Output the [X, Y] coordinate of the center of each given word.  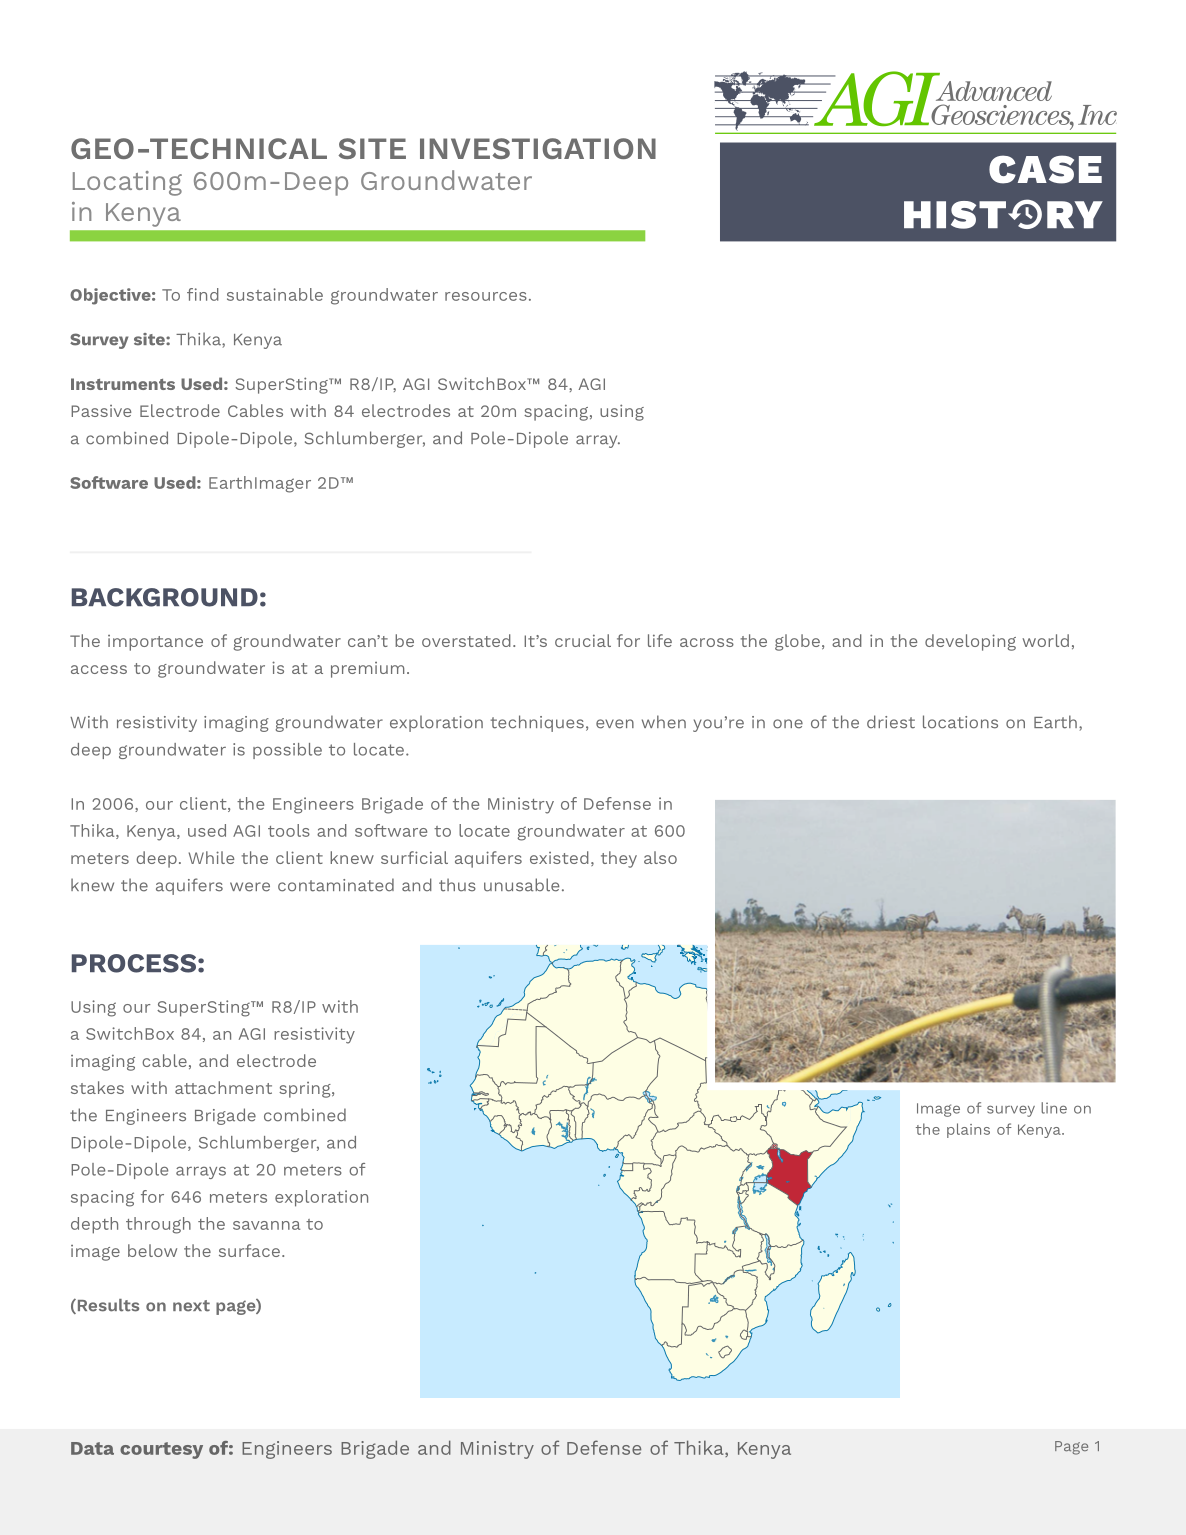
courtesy [161, 1450]
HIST [955, 215]
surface [249, 1250]
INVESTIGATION [538, 148]
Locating [127, 183]
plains [968, 1130]
